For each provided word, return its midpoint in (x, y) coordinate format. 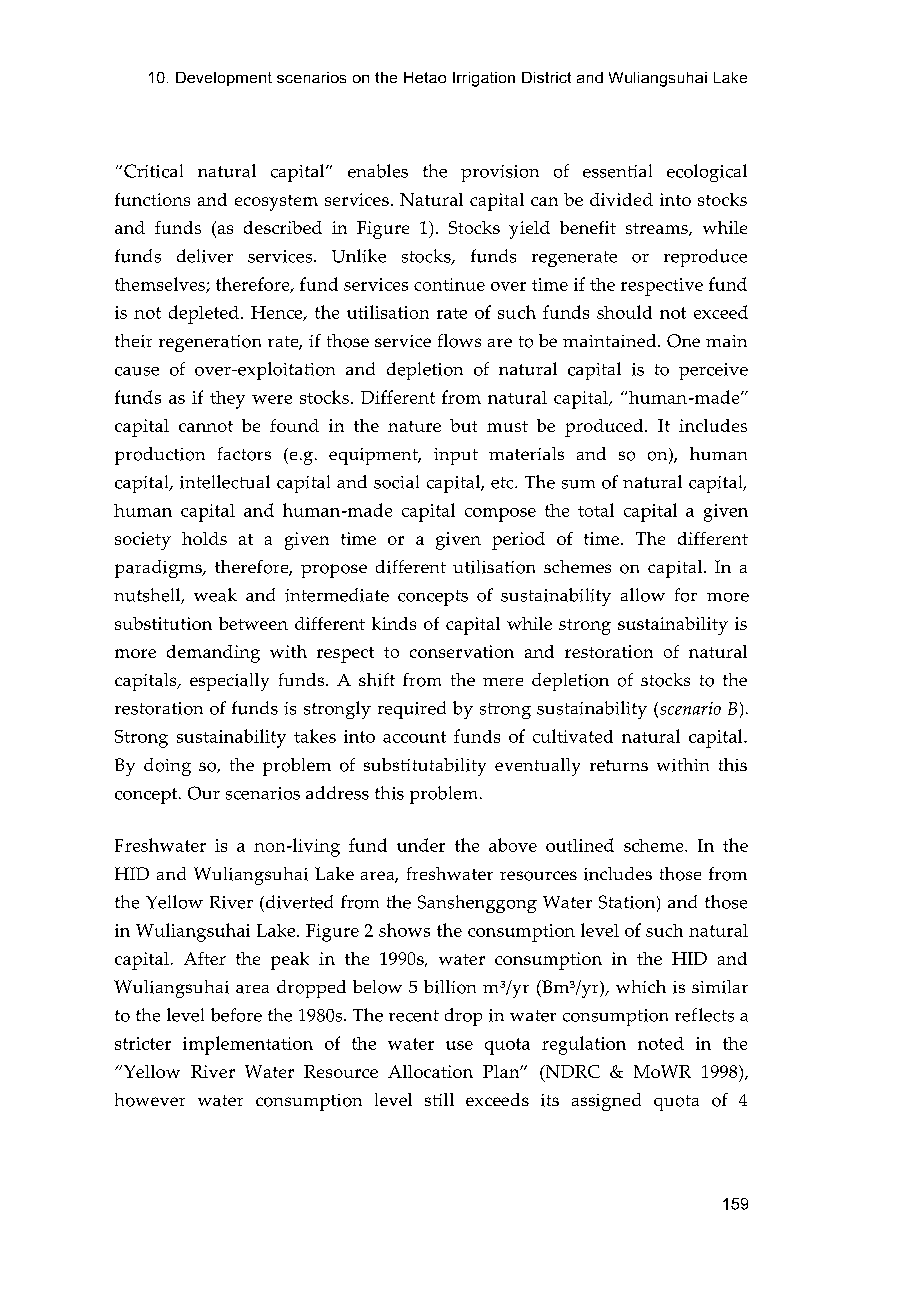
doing (167, 767)
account (414, 737)
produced (605, 428)
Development (224, 79)
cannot (206, 426)
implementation (248, 1045)
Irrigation (484, 79)
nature (414, 426)
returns (619, 765)
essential (617, 171)
